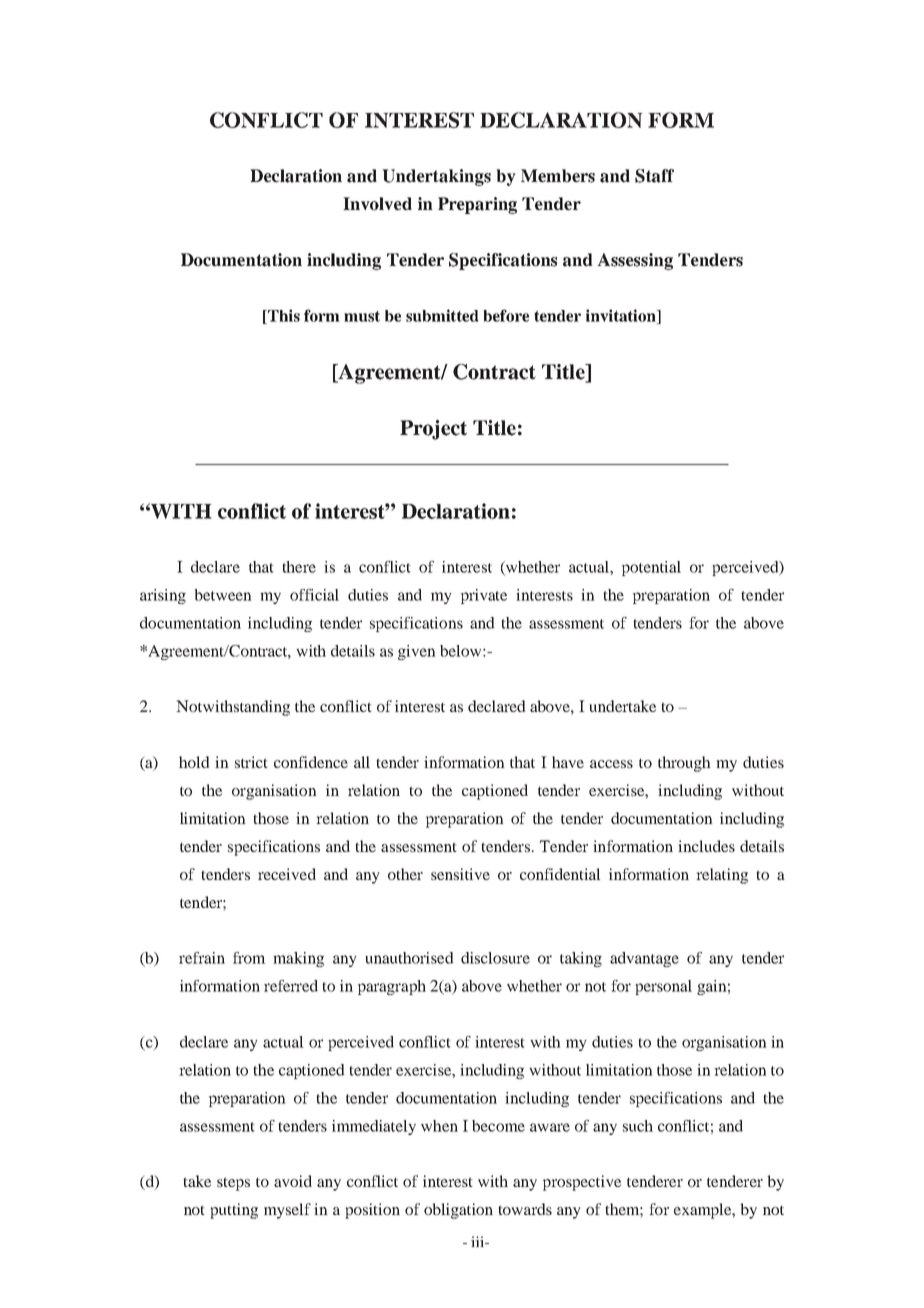  What do you see at coordinates (223, 595) in the screenshot?
I see `between` at bounding box center [223, 595].
